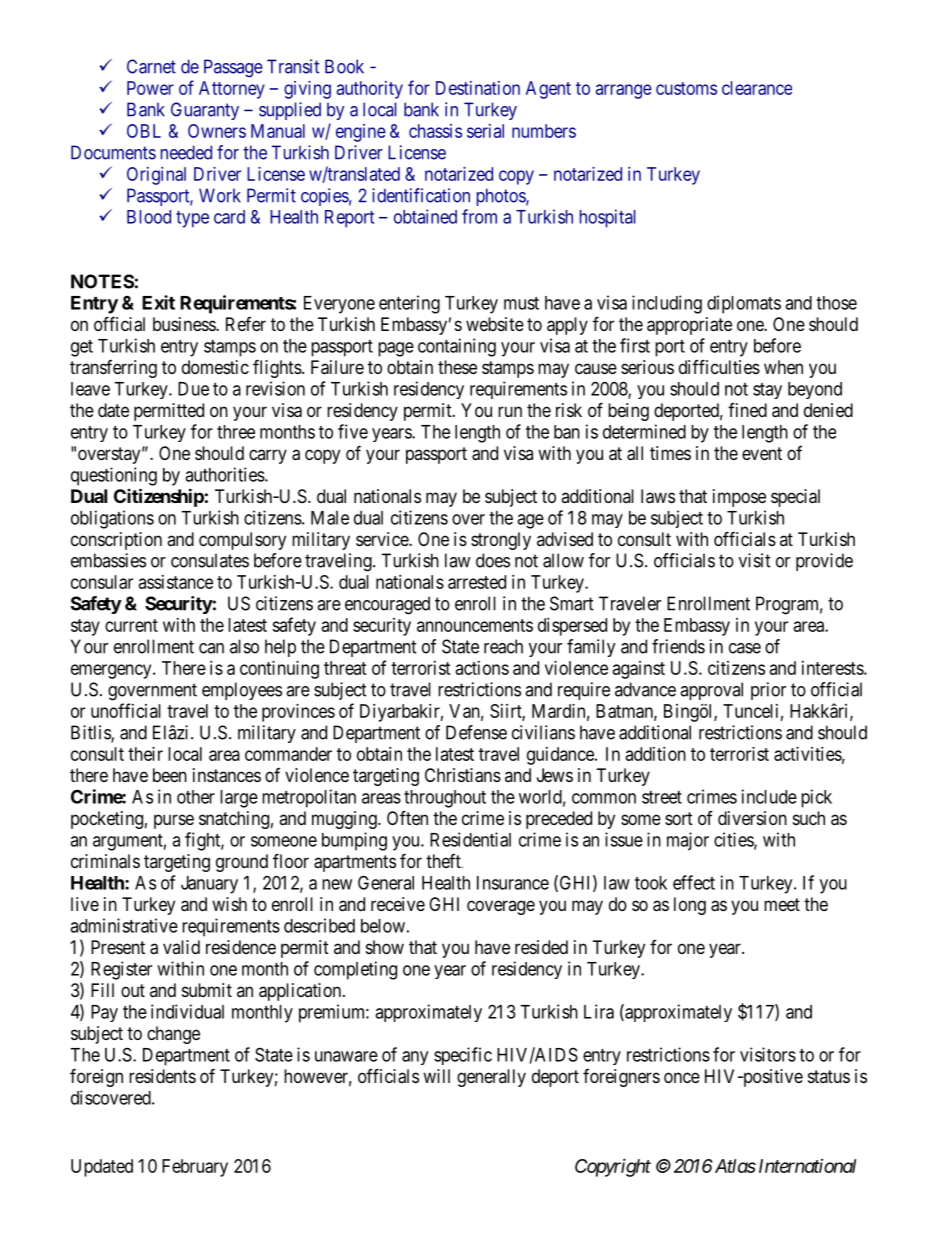 This image has height=1233, width=952. What do you see at coordinates (215, 367) in the image?
I see `domestic` at bounding box center [215, 367].
